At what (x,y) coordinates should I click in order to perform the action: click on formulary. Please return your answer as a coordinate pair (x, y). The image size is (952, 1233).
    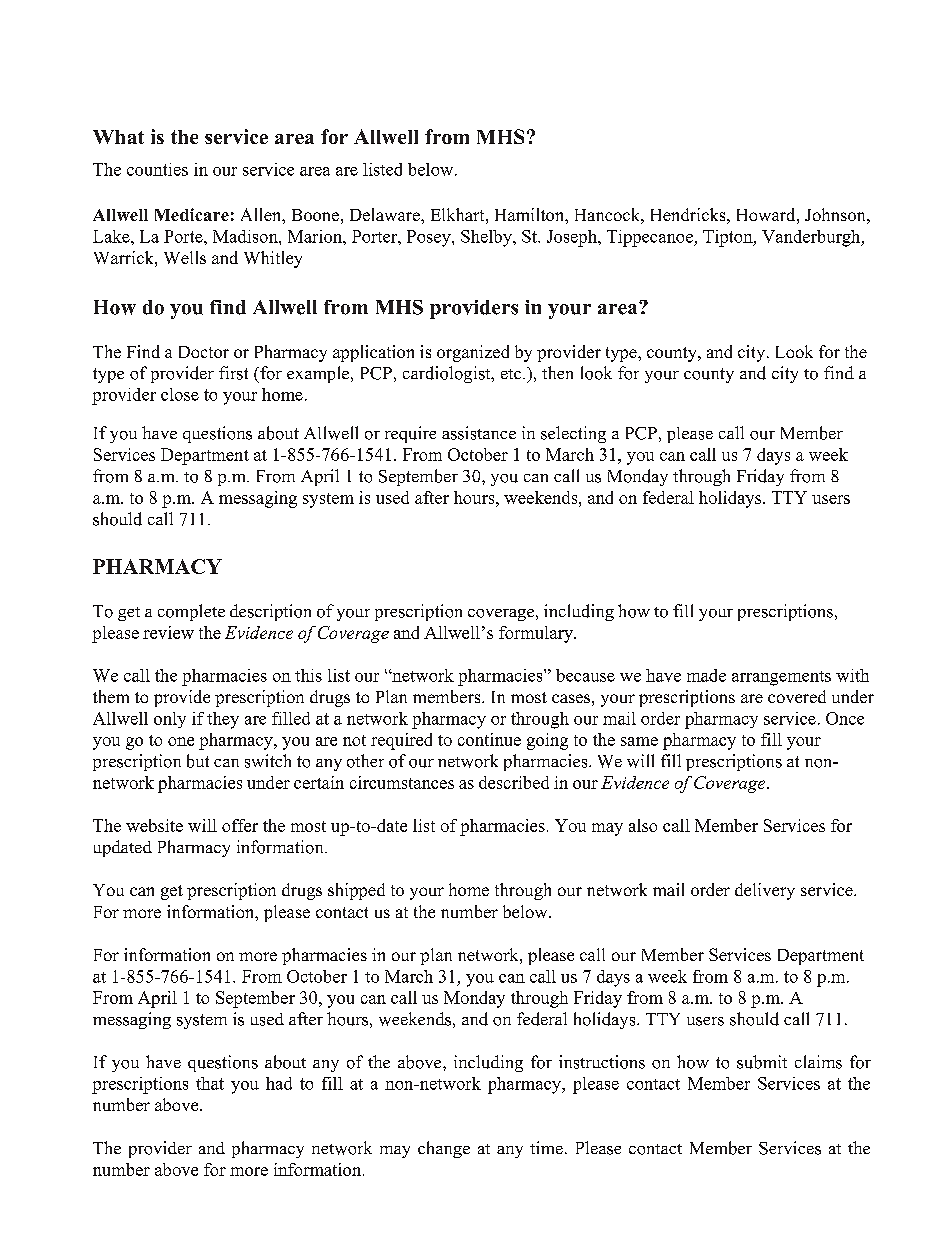
    Looking at the image, I should click on (537, 634).
